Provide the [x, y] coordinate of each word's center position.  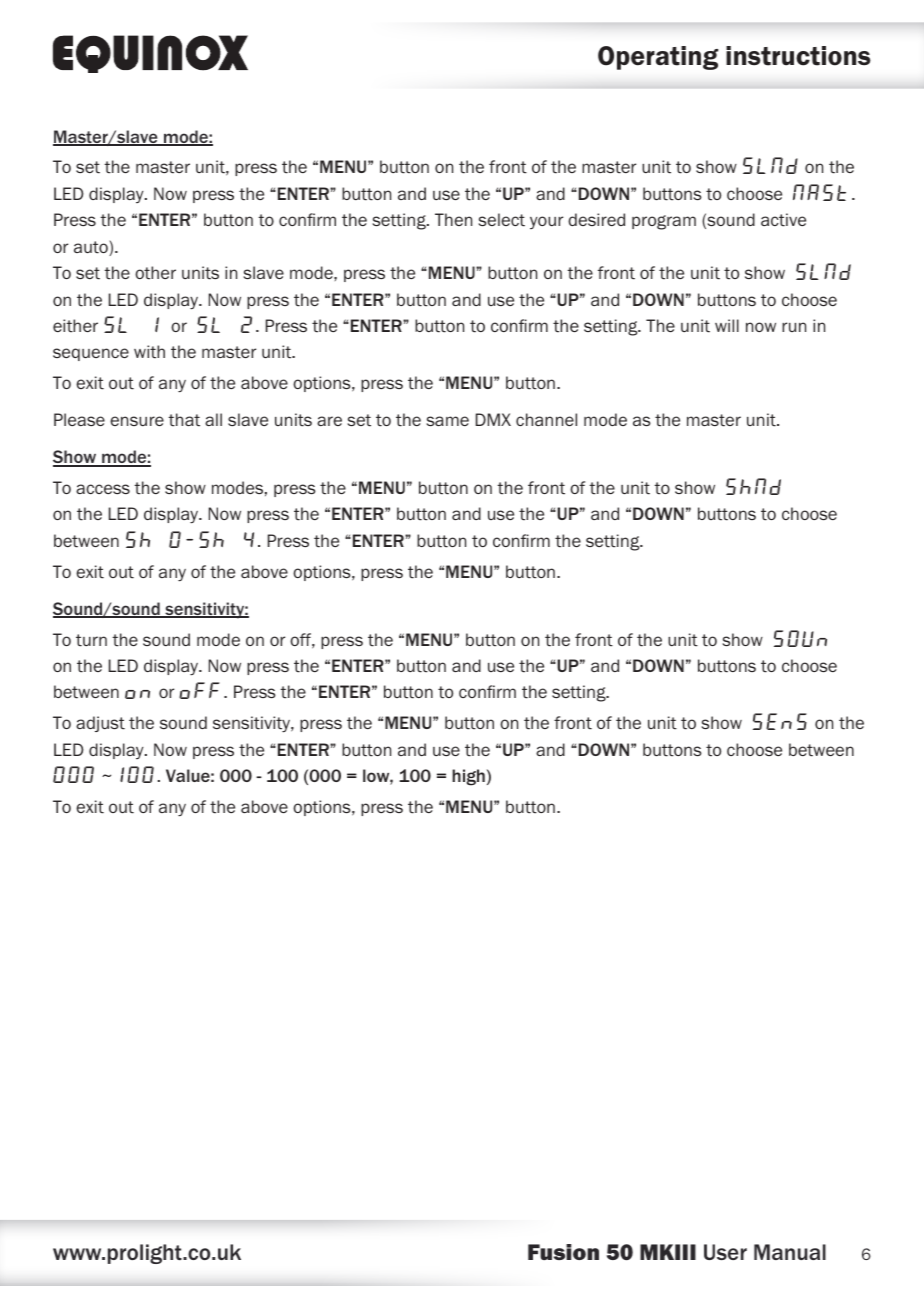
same [447, 421]
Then [453, 219]
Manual [790, 1252]
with [149, 352]
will [727, 325]
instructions [798, 56]
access [103, 489]
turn [91, 640]
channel [546, 419]
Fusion [563, 1252]
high [468, 777]
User [725, 1252]
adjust [100, 724]
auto [92, 248]
